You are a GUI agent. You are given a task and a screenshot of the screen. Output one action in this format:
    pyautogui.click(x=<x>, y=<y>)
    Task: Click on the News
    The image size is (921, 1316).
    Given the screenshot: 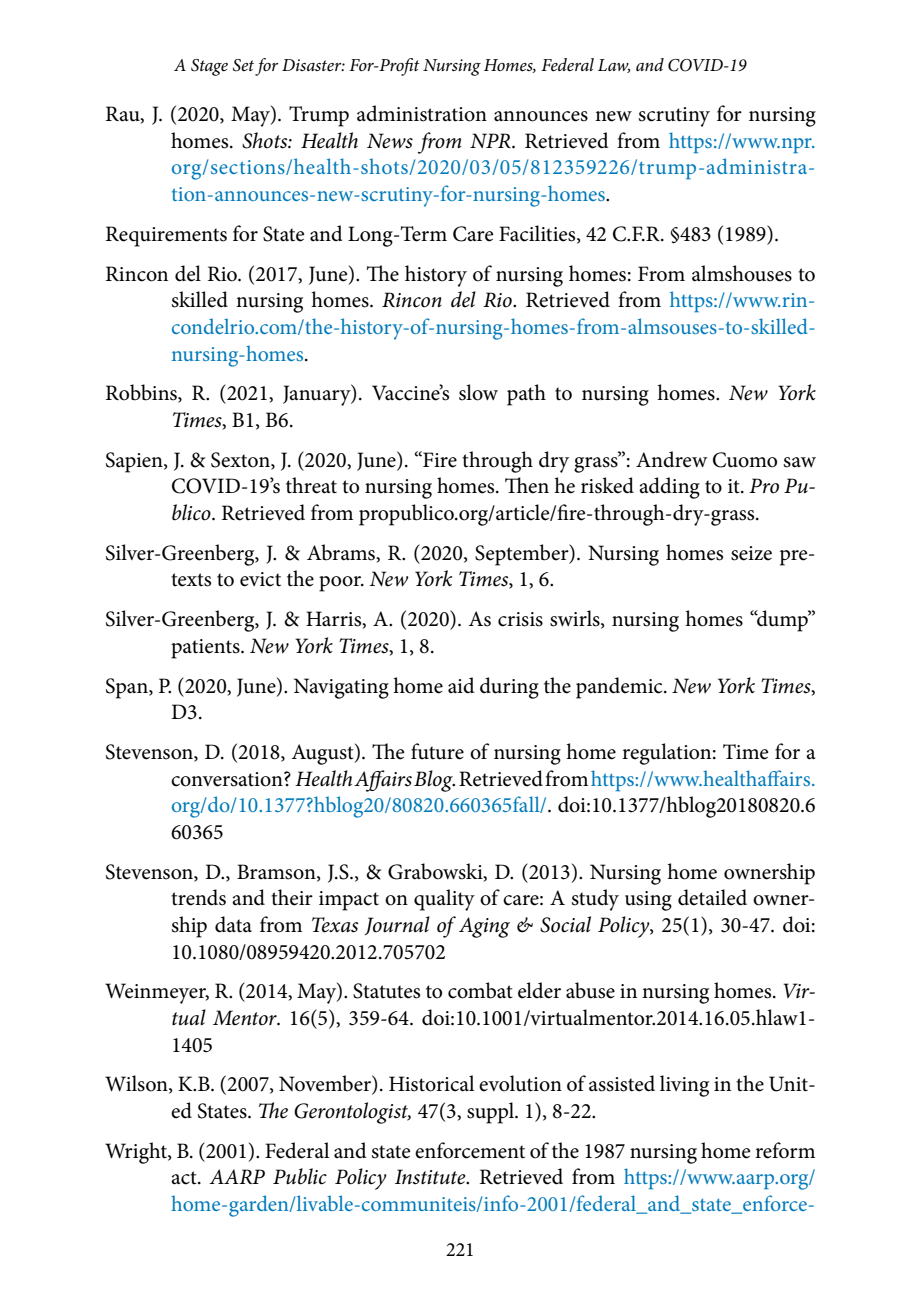 What is the action you would take?
    pyautogui.click(x=390, y=141)
